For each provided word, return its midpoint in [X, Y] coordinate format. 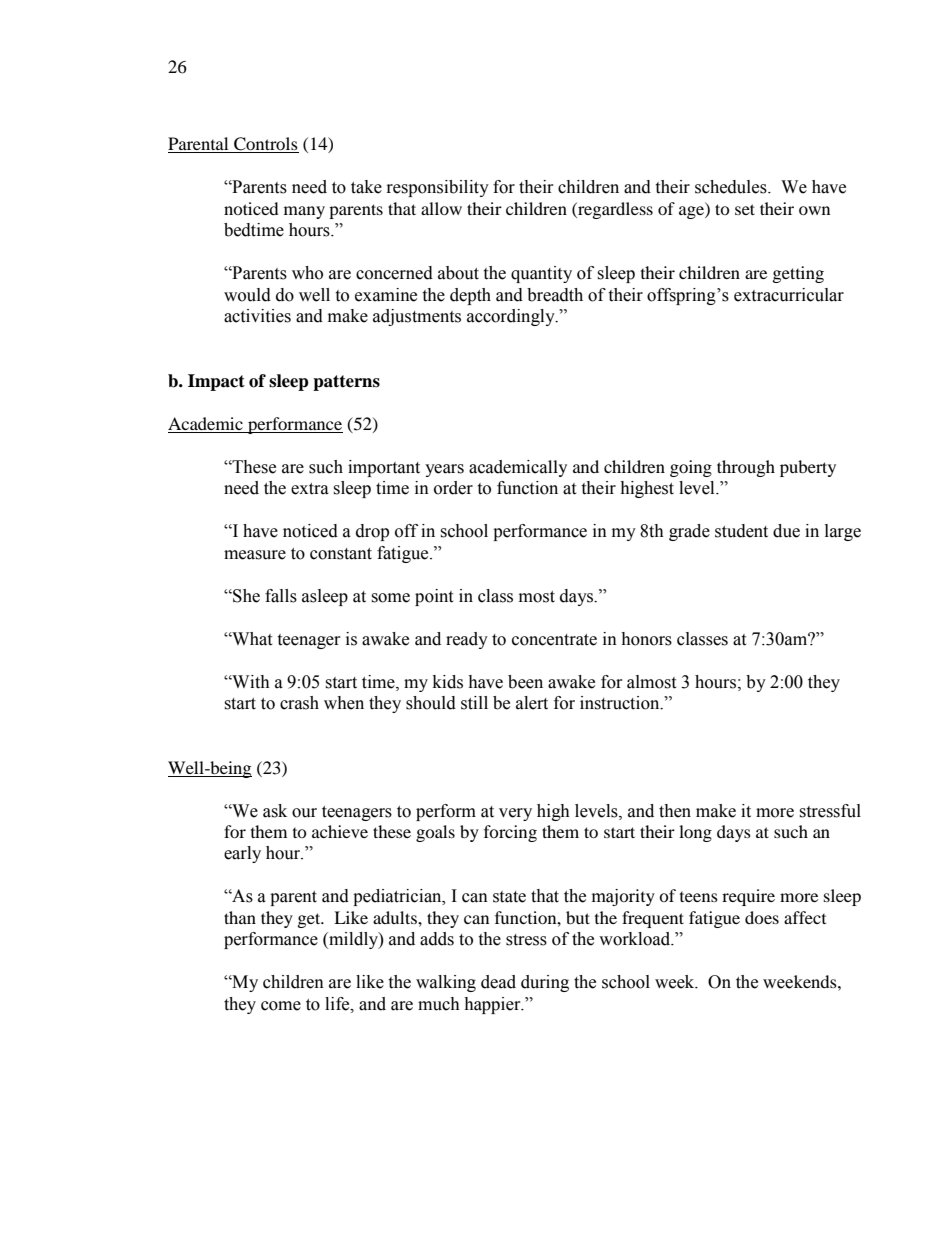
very [515, 814]
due [786, 531]
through [746, 468]
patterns [346, 383]
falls [281, 596]
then [675, 811]
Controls [265, 145]
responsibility [438, 188]
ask [275, 811]
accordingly [512, 317]
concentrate [554, 640]
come [281, 1006]
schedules [732, 187]
